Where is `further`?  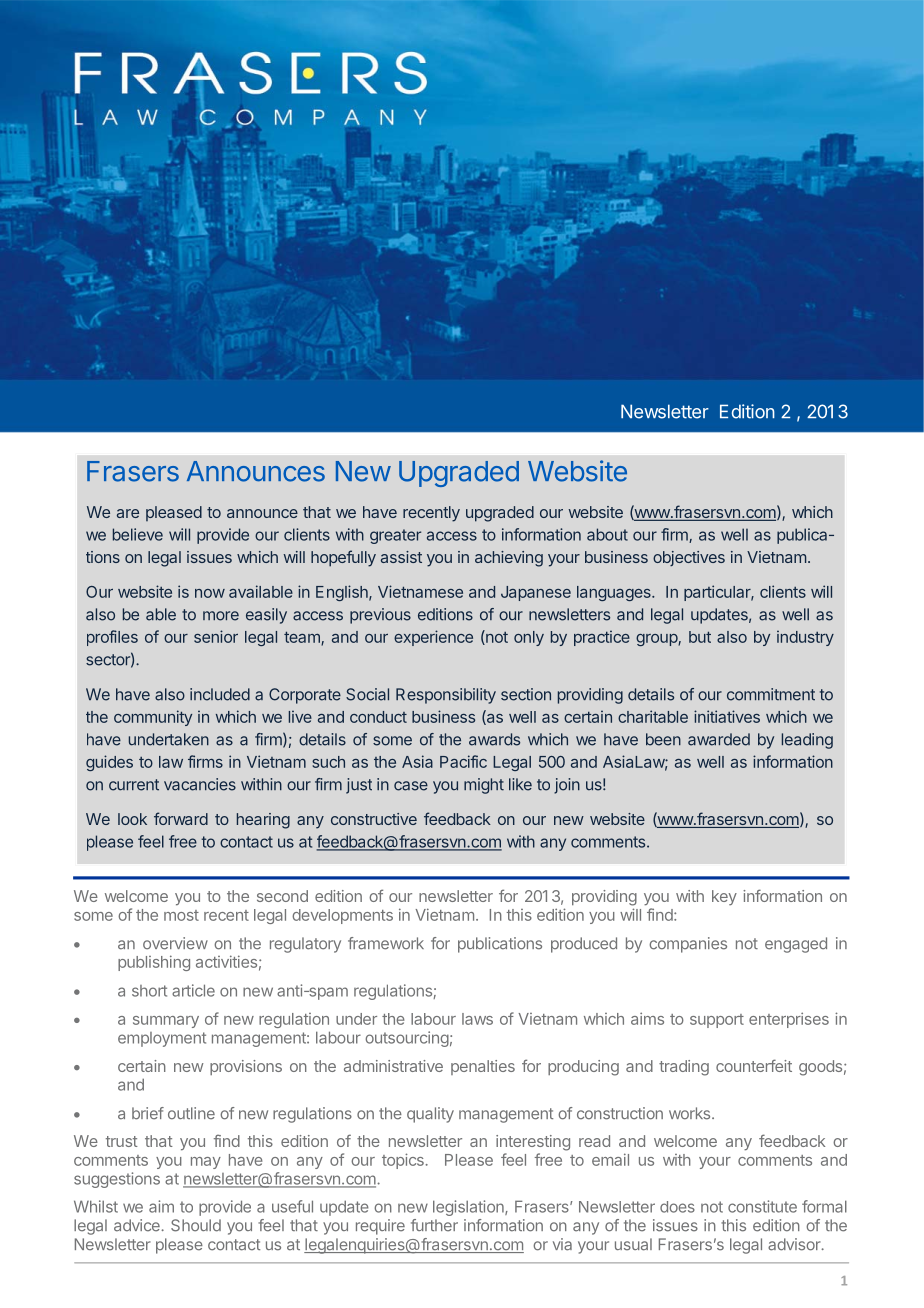
further is located at coordinates (434, 1225).
